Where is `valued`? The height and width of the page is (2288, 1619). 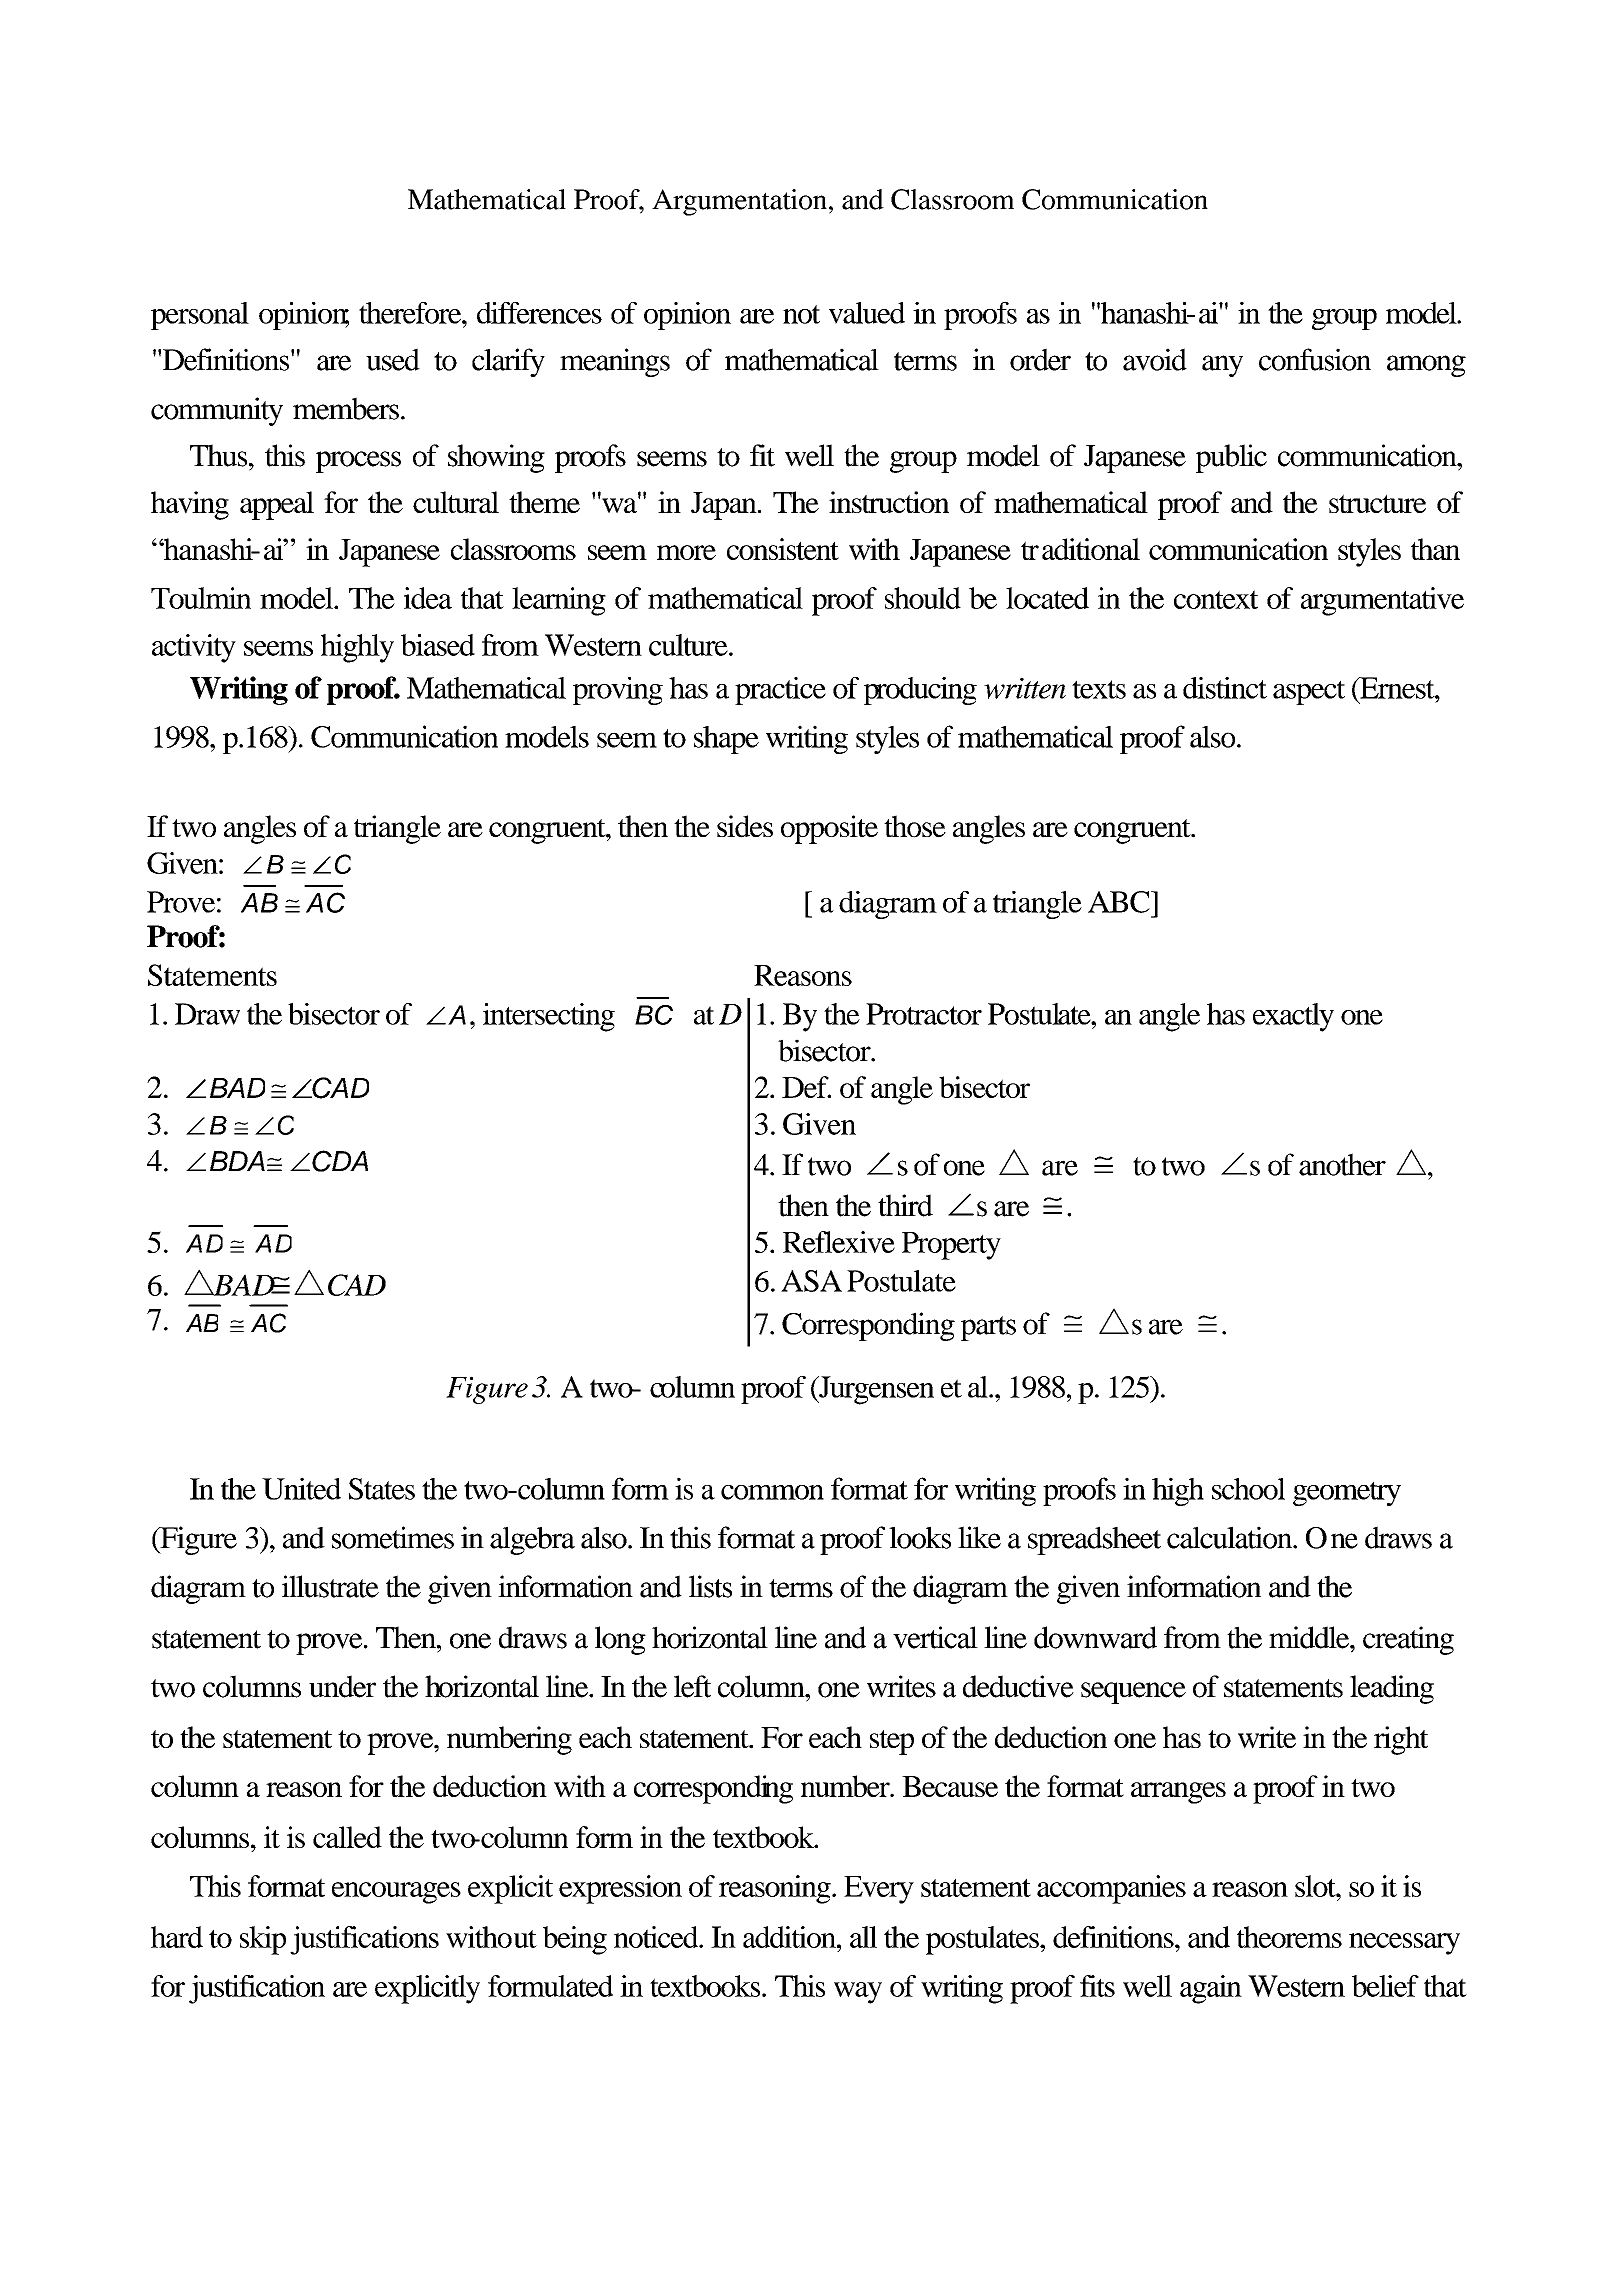 valued is located at coordinates (867, 313).
